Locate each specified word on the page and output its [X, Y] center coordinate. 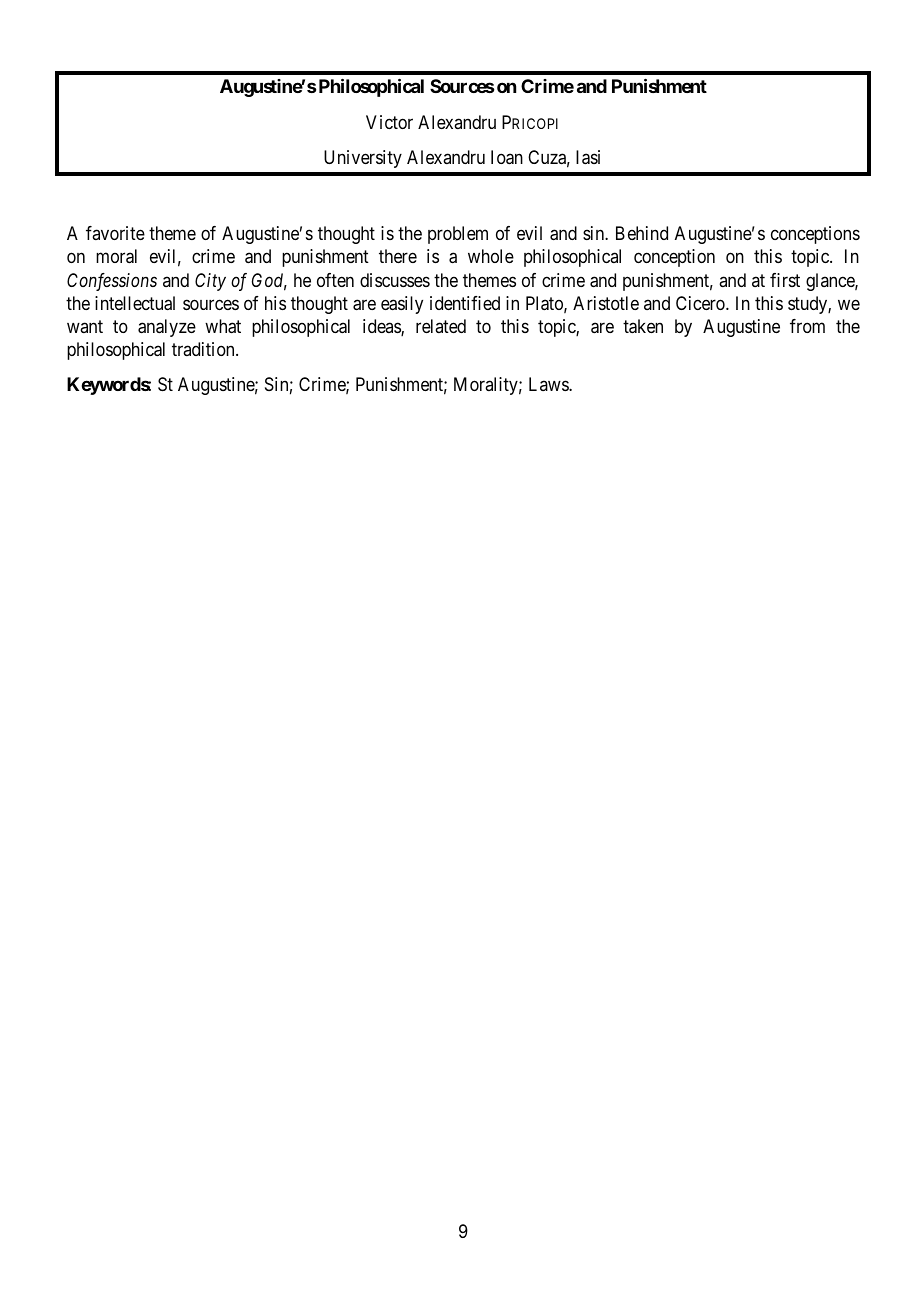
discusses [395, 280]
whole [491, 256]
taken [643, 326]
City [210, 282]
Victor [389, 122]
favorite [115, 233]
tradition [204, 349]
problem [458, 235]
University [363, 159]
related [441, 326]
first [785, 280]
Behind [642, 233]
